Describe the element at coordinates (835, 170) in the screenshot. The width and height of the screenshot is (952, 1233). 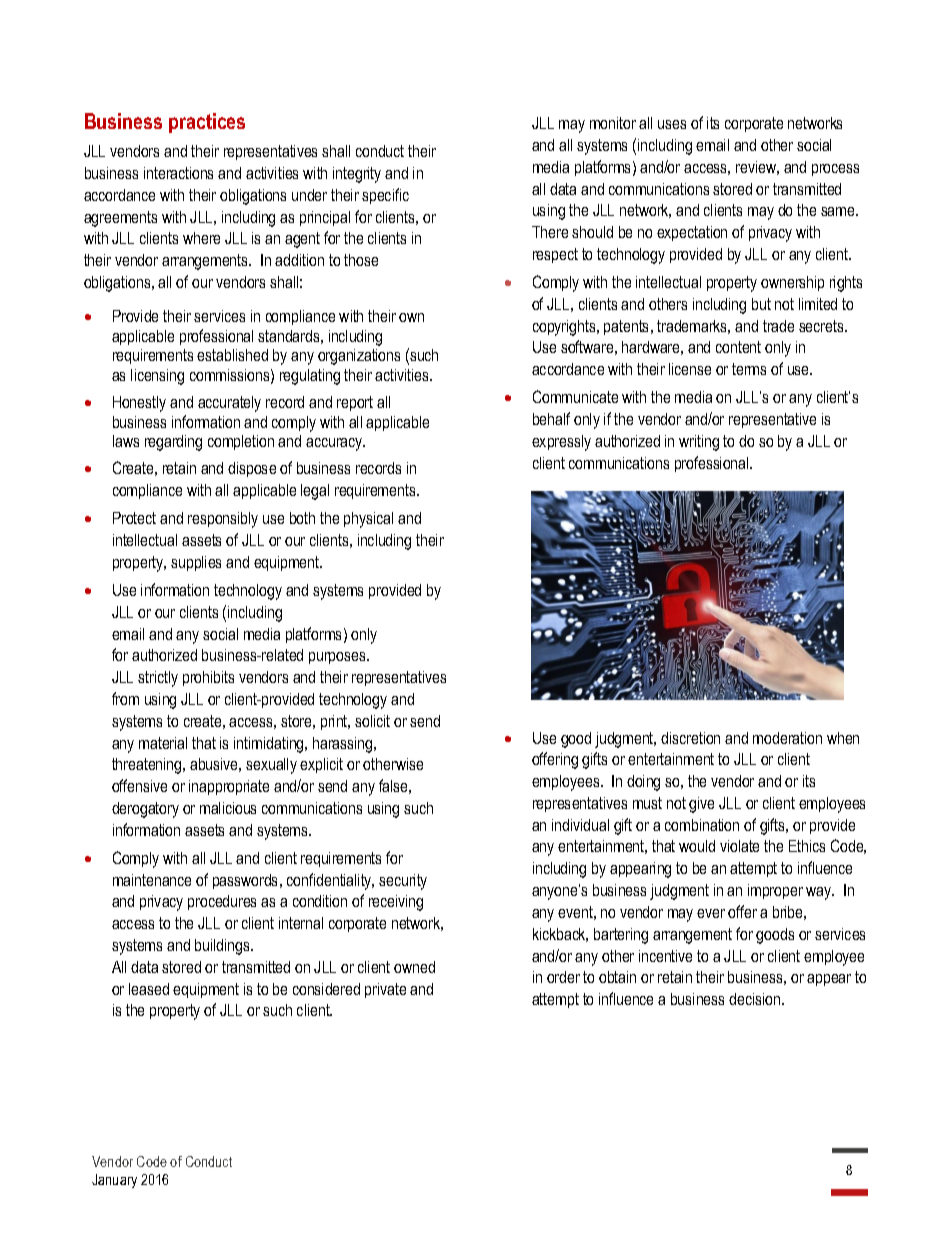
I see `process` at that location.
